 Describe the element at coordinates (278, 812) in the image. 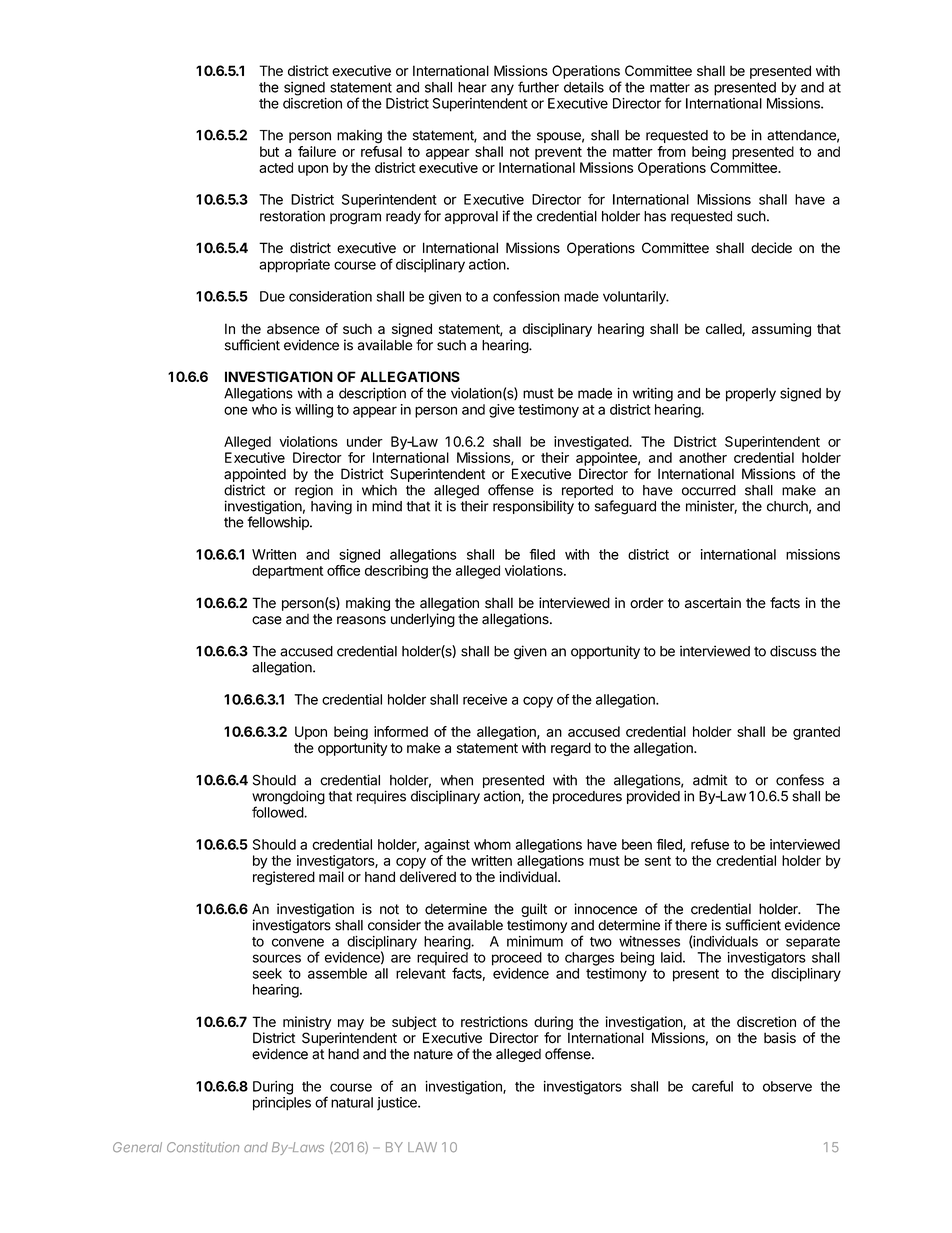

I see `followed` at that location.
